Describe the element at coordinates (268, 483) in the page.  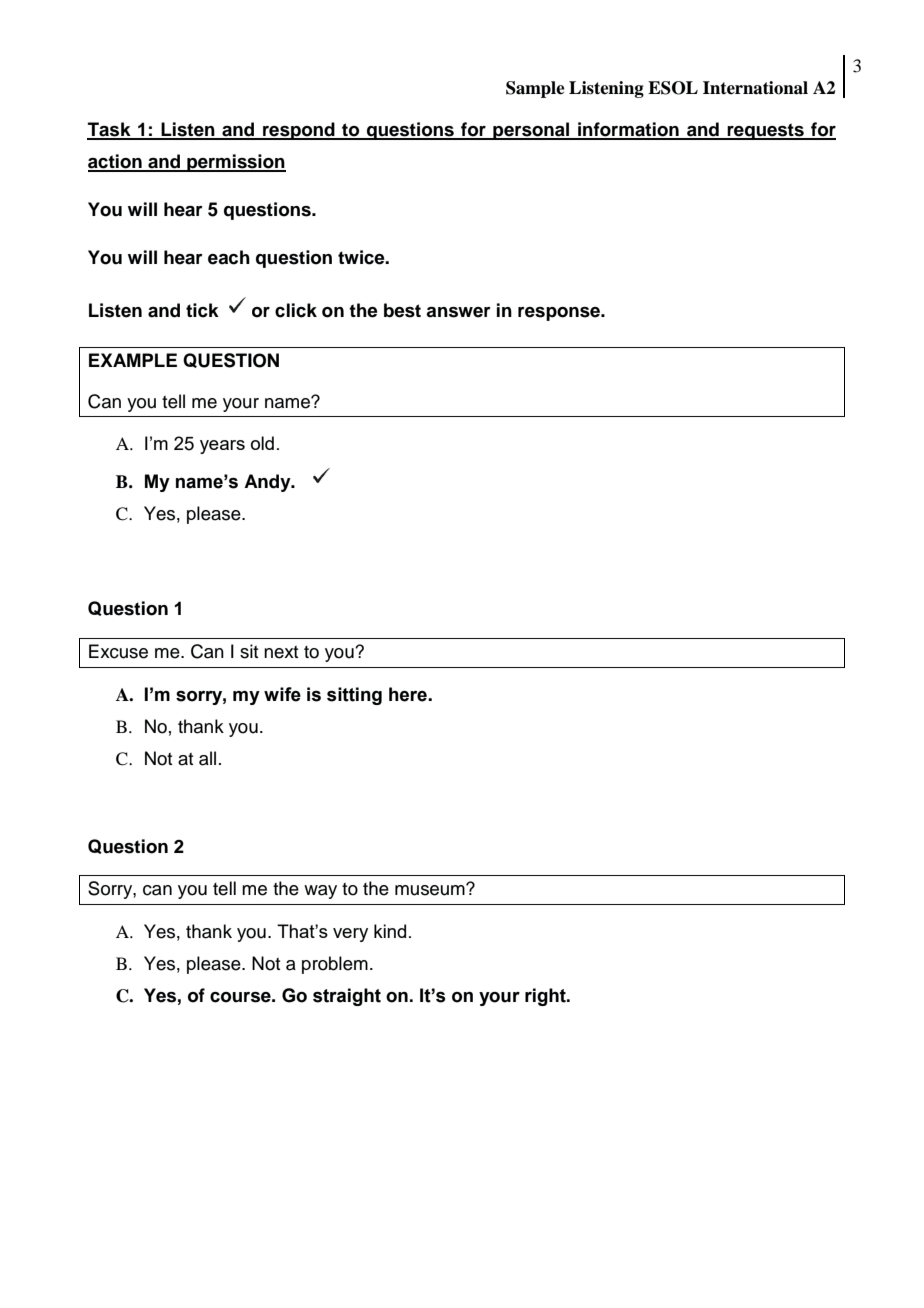
I see `Andy` at that location.
